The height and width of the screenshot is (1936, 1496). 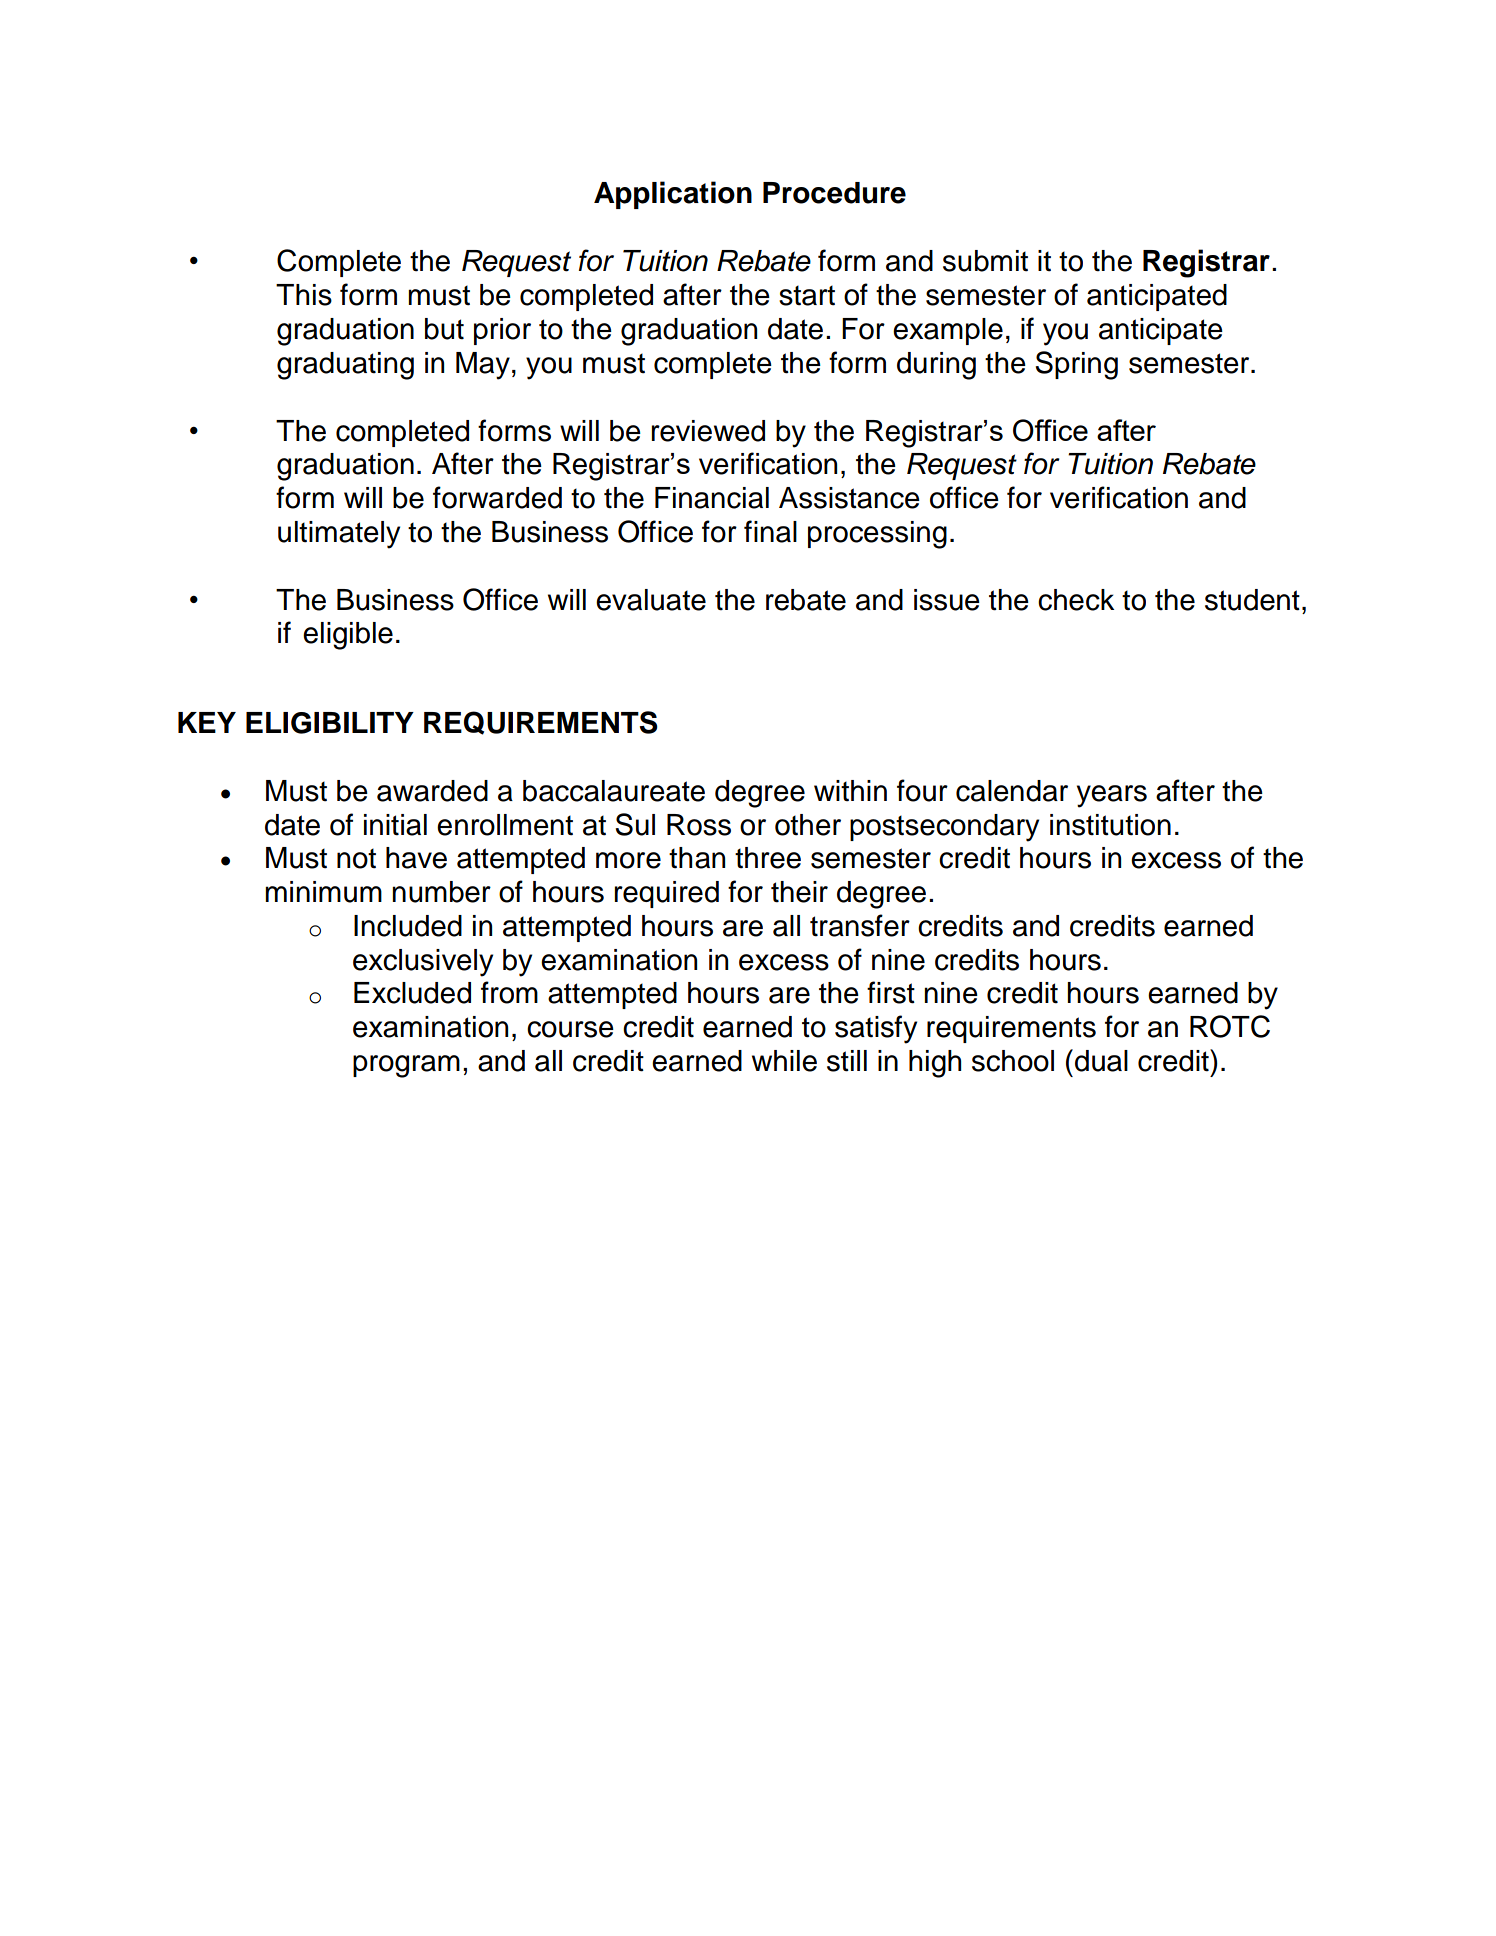 What do you see at coordinates (985, 261) in the screenshot?
I see `submit` at bounding box center [985, 261].
